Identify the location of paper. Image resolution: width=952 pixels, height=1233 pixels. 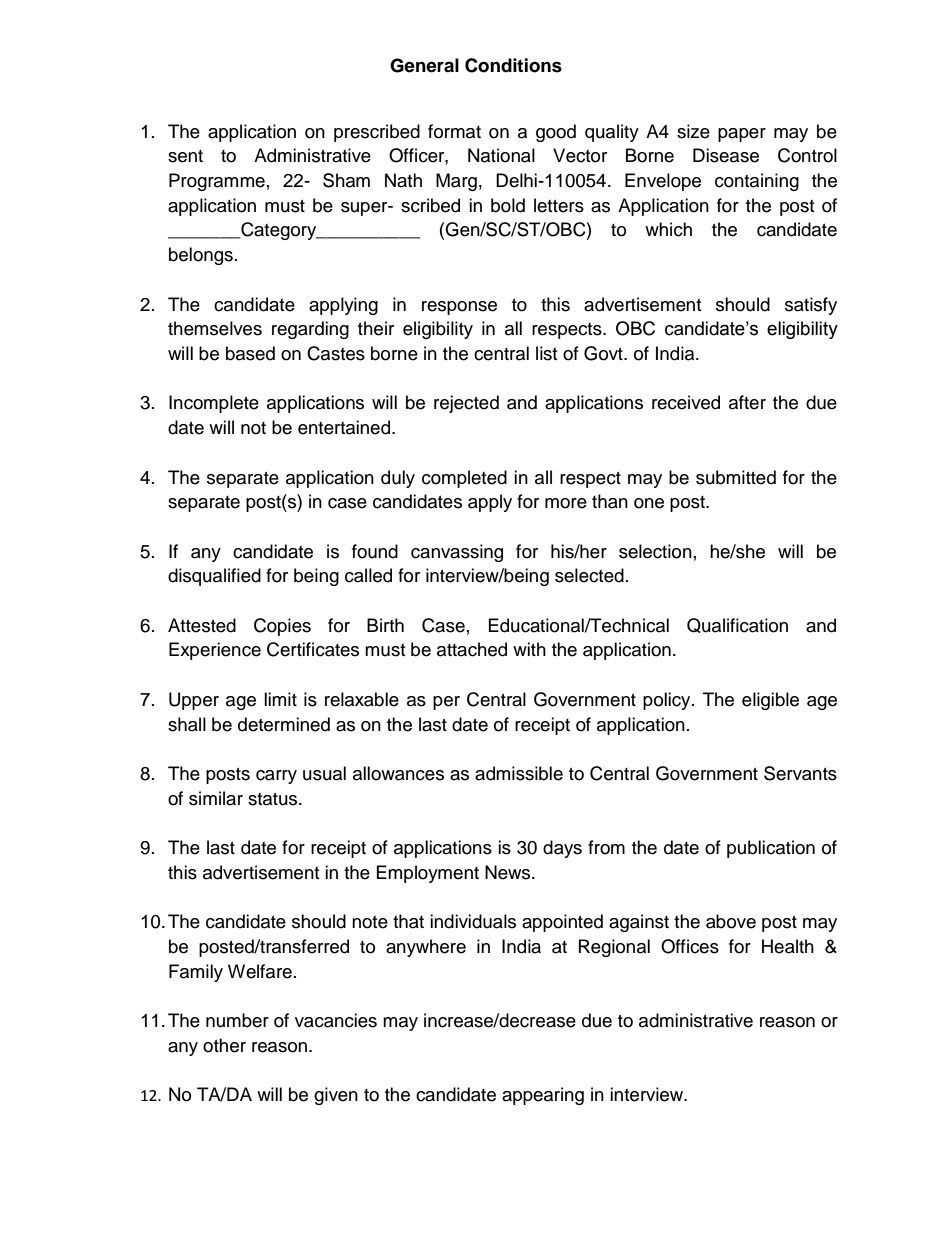
(742, 135).
